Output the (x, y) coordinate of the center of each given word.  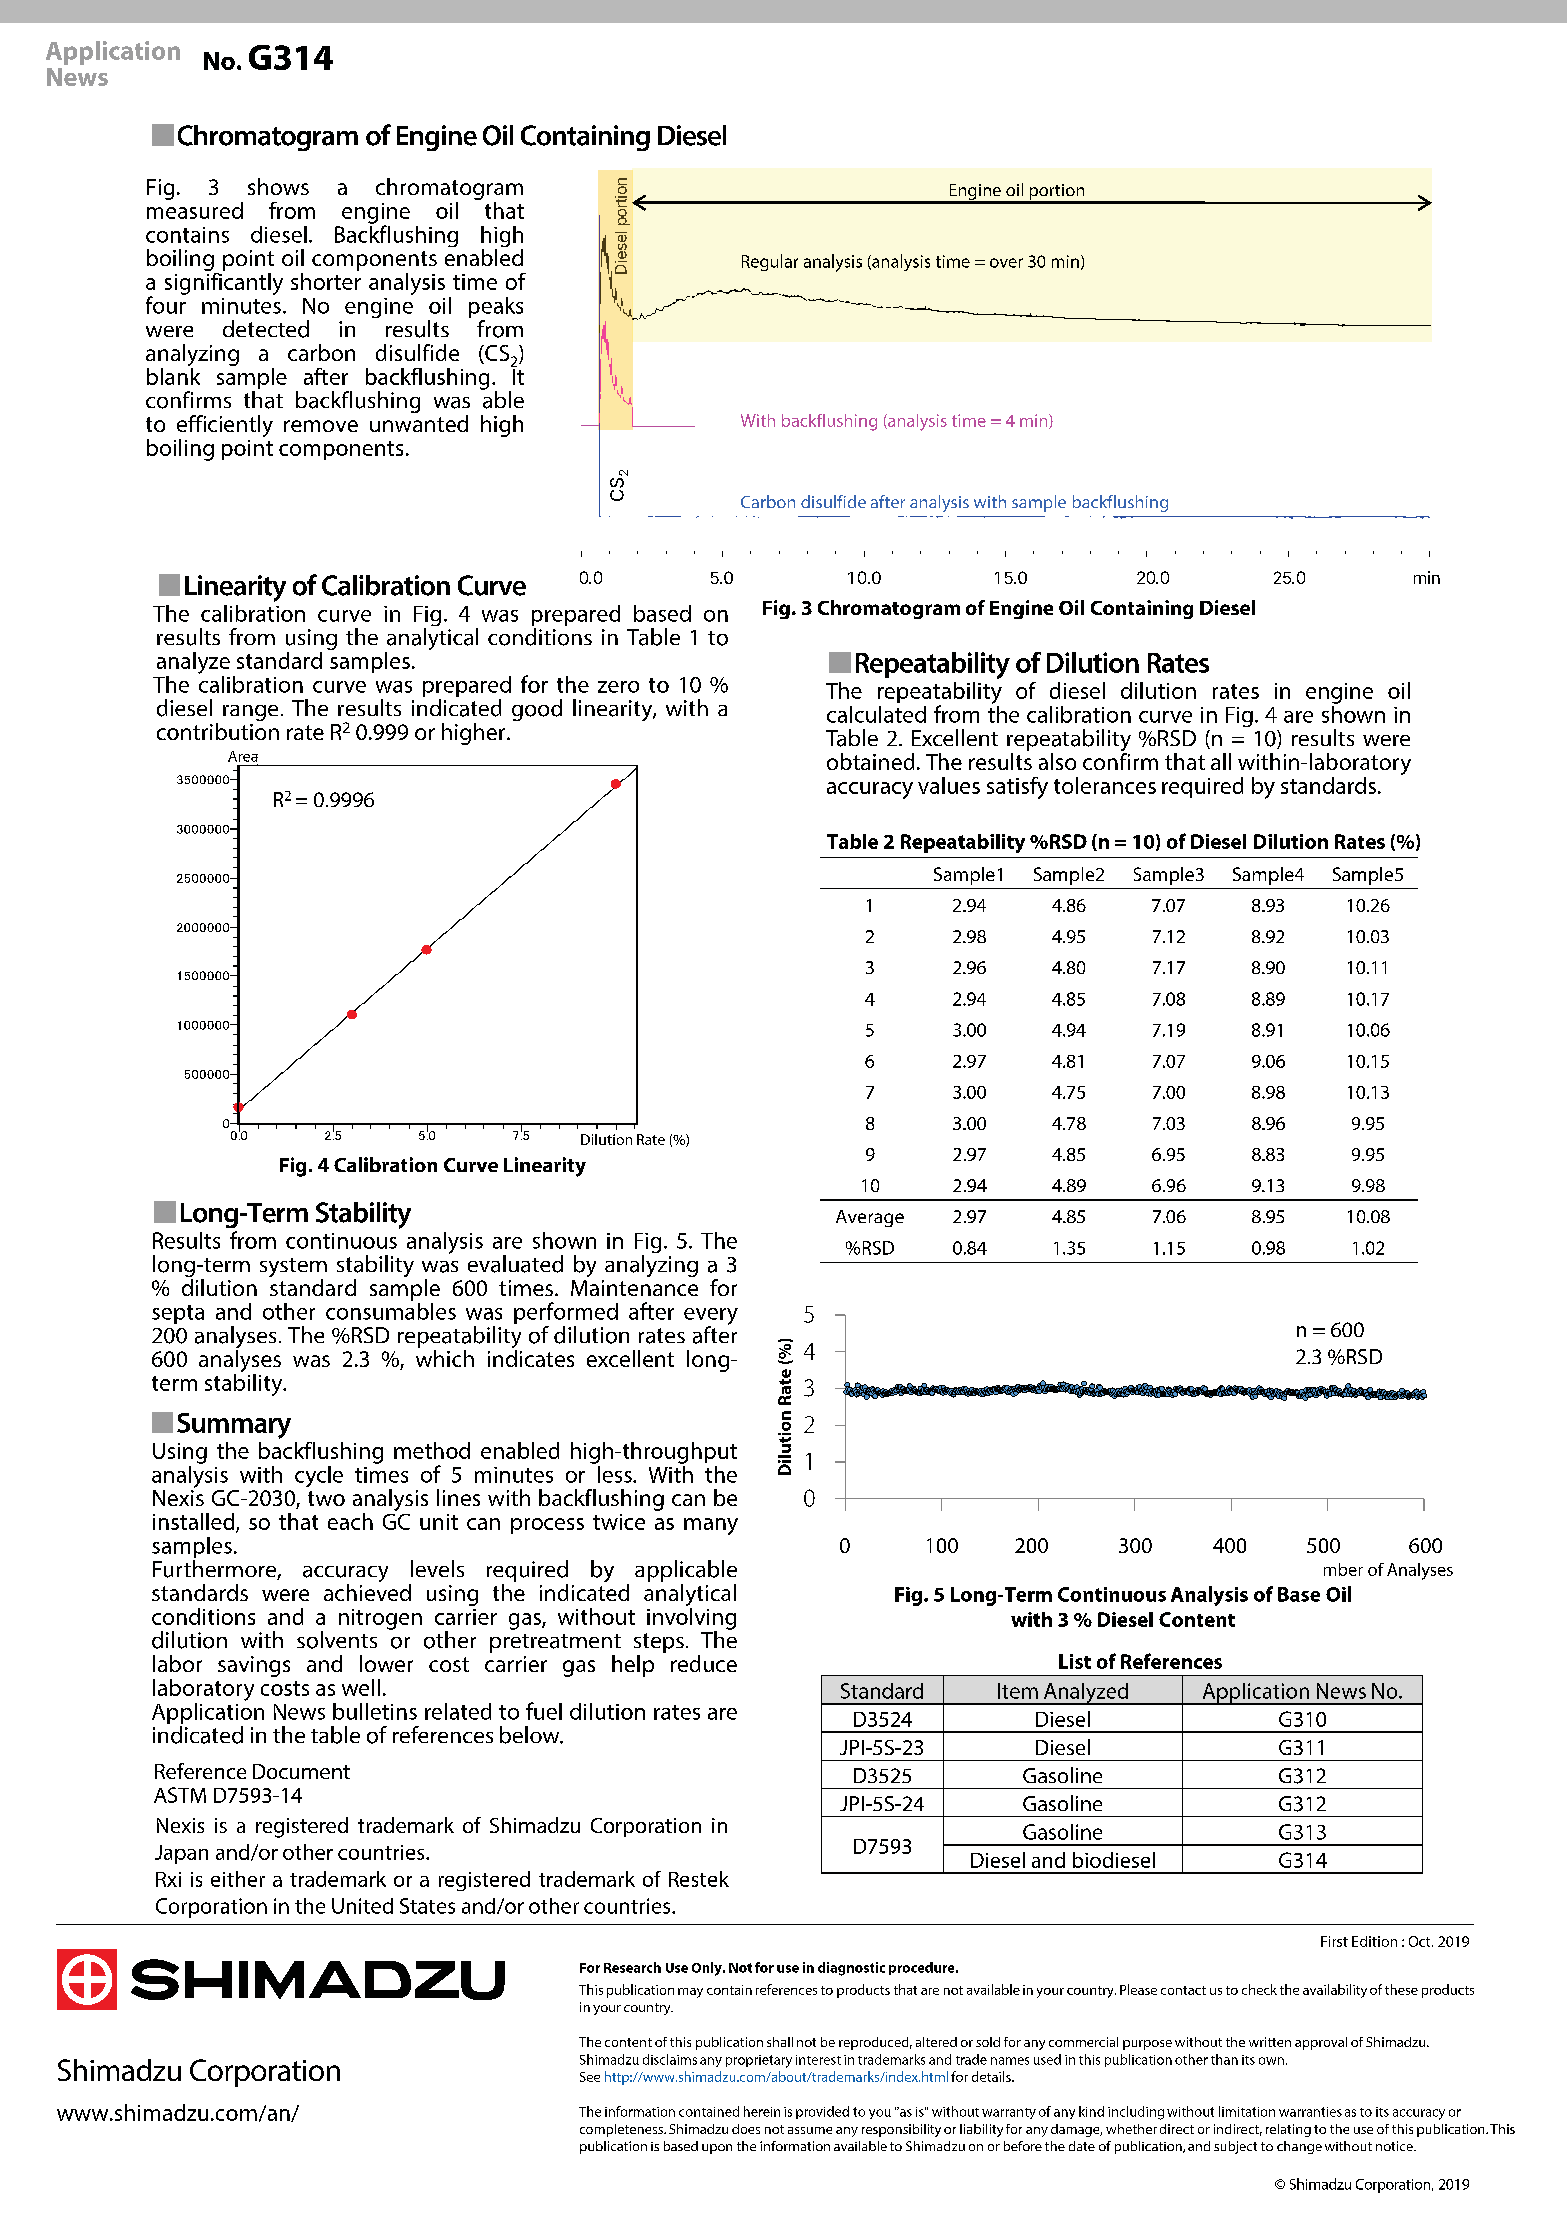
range (250, 713)
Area (243, 756)
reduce (704, 1663)
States (427, 1906)
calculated (876, 714)
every (711, 1317)
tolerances (1105, 785)
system (293, 1269)
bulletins (375, 1711)
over (1006, 263)
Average (870, 1218)
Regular (770, 262)
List (1075, 1661)
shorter (326, 281)
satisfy (1017, 788)
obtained (870, 761)
